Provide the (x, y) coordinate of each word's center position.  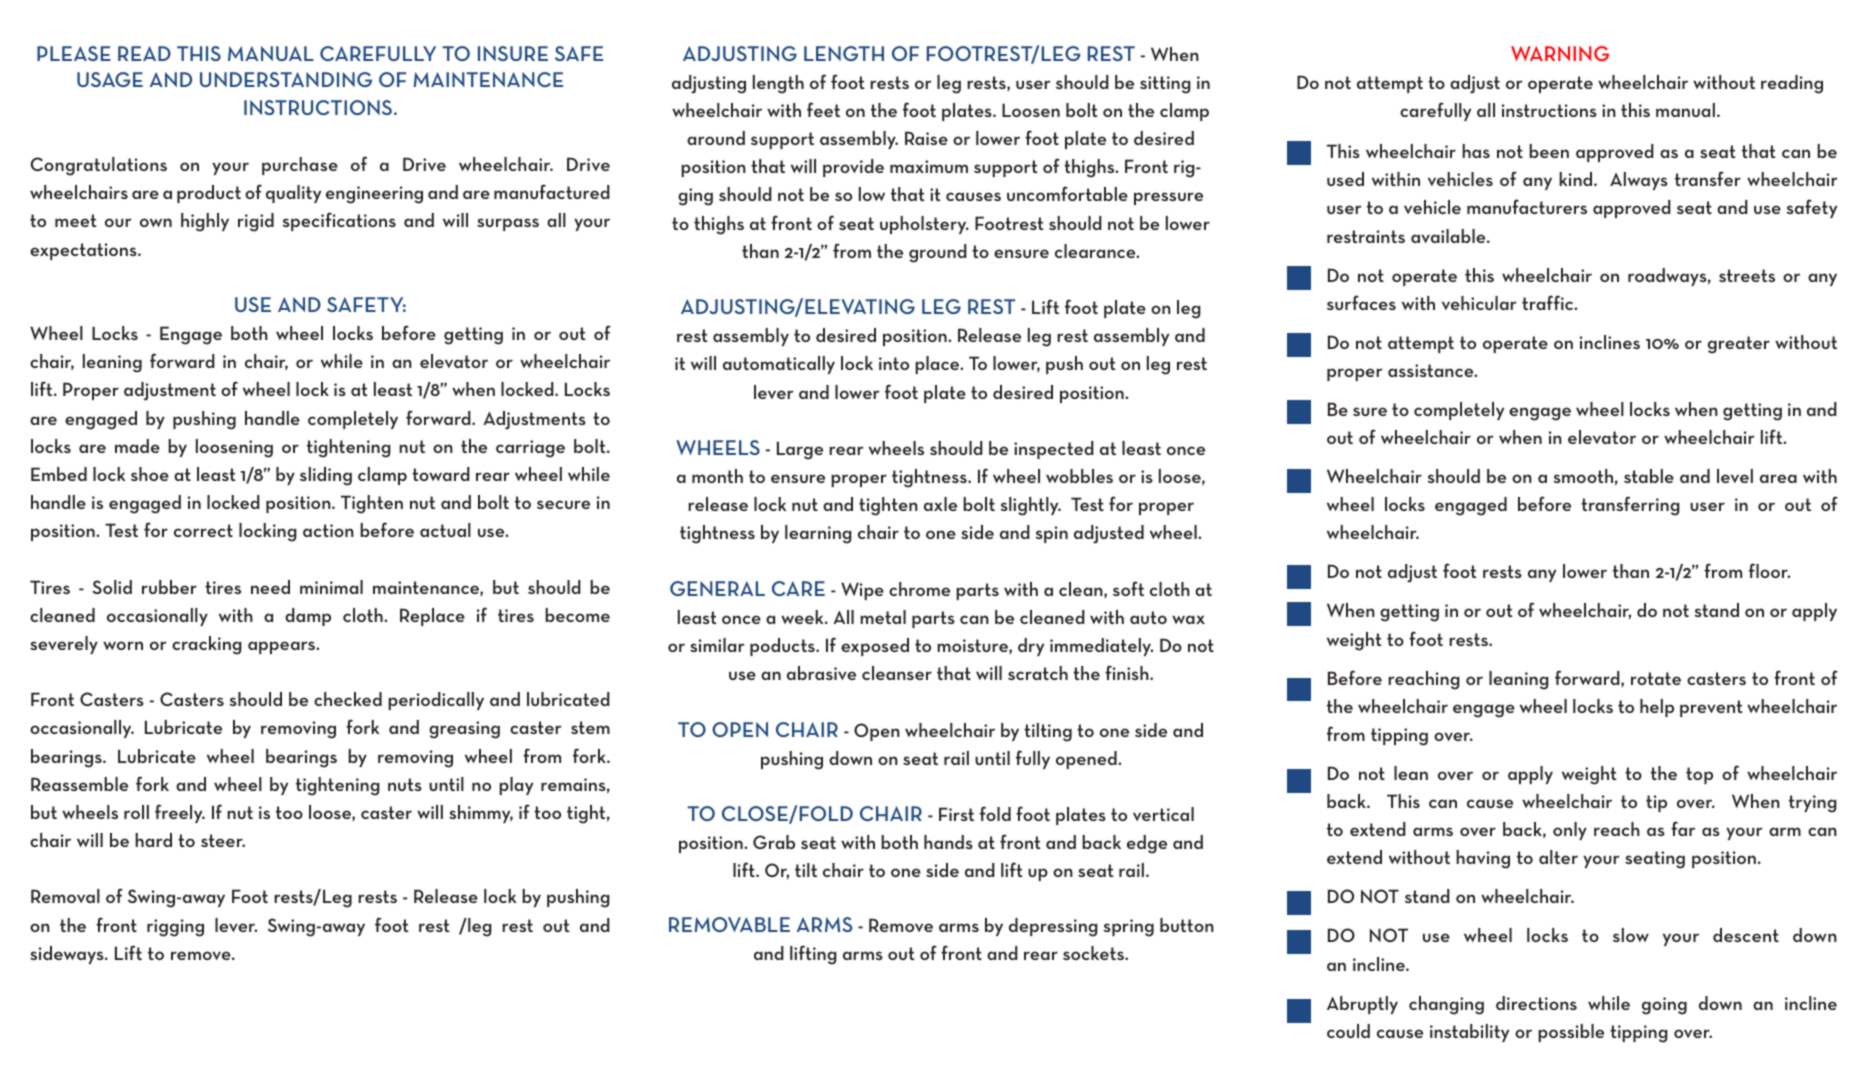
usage (110, 79)
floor (1769, 570)
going (1664, 1006)
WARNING (1560, 53)
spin (1051, 534)
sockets (1094, 953)
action (328, 530)
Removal (65, 896)
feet (823, 109)
